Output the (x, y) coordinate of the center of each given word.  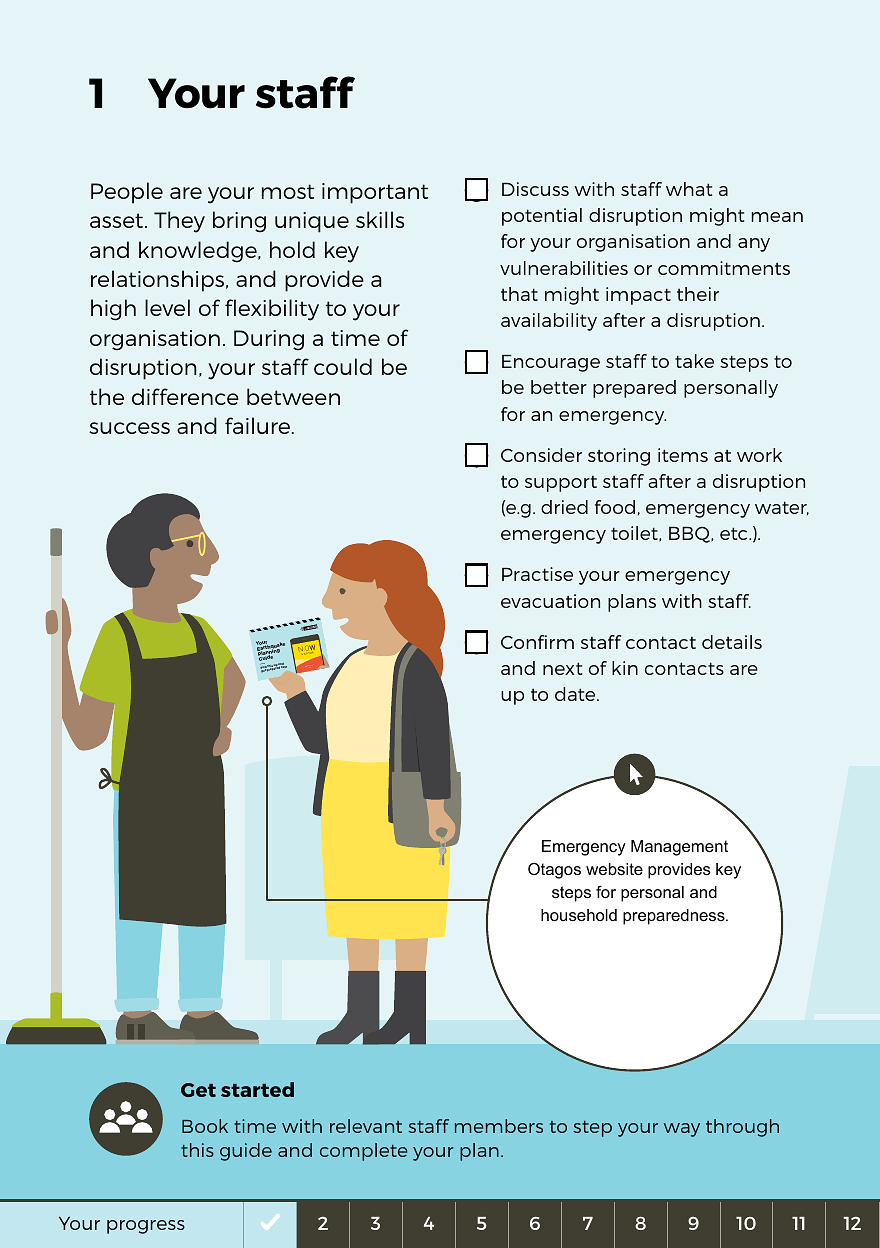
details (732, 642)
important (375, 193)
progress (146, 1227)
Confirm (537, 642)
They (179, 222)
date (576, 694)
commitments (724, 268)
